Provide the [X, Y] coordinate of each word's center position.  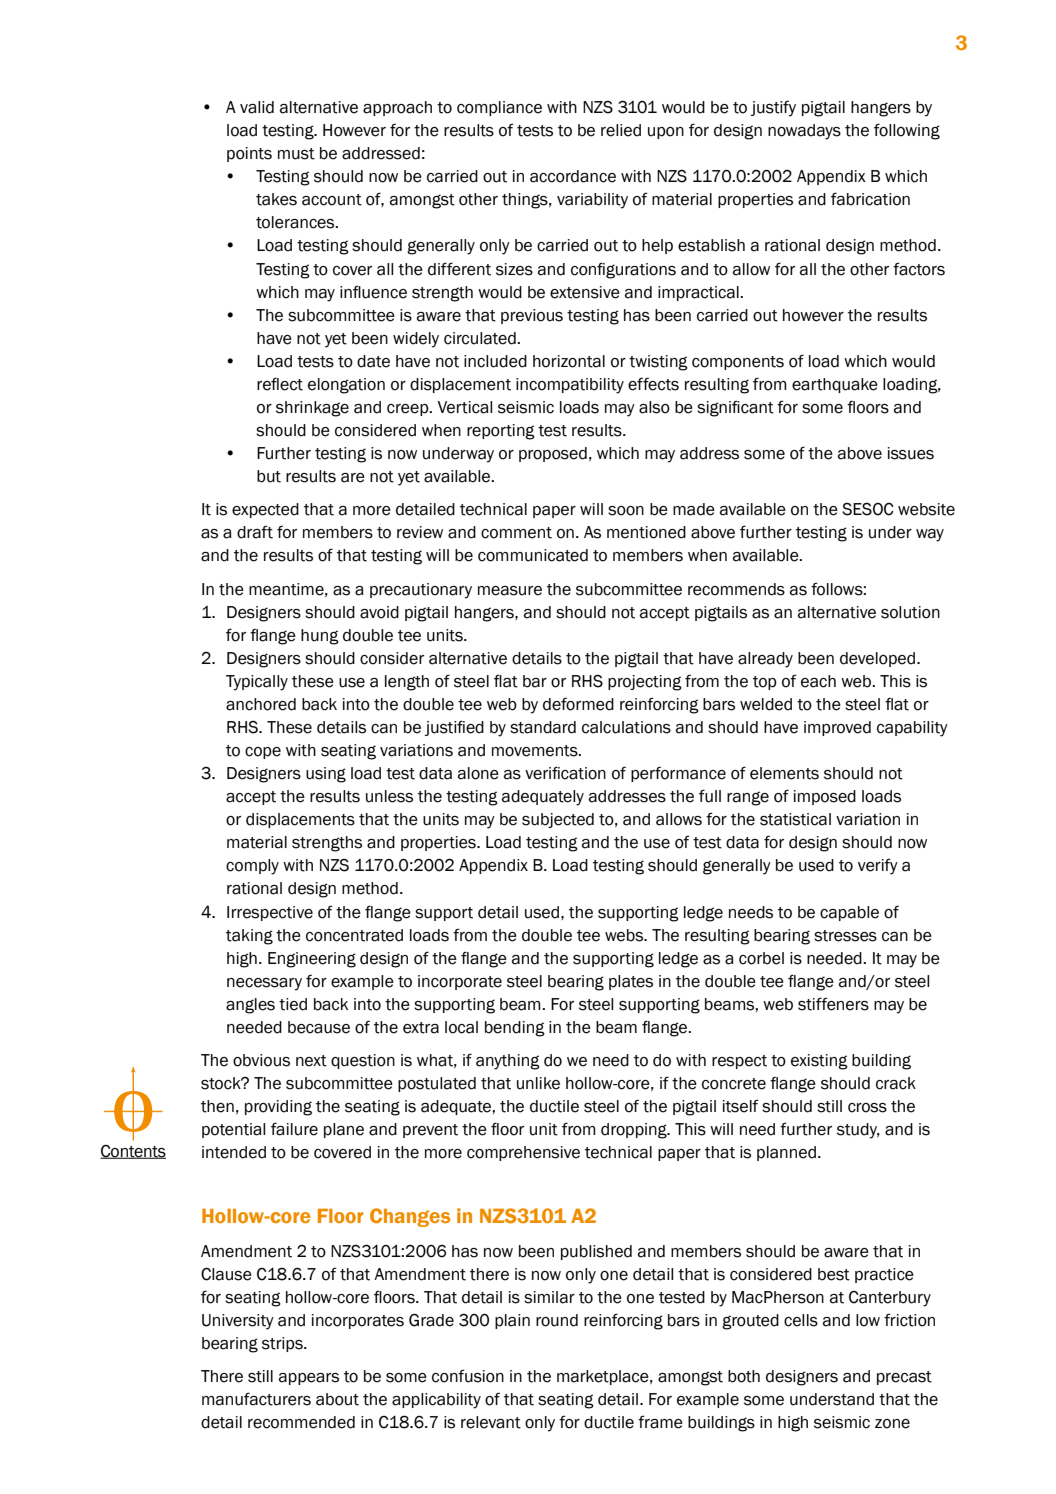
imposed [825, 797]
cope [263, 753]
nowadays [804, 132]
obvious [261, 1060]
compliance [499, 108]
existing [819, 1062]
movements [536, 751]
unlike [538, 1083]
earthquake [835, 385]
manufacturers [256, 1399]
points [249, 154]
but [269, 476]
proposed [553, 454]
